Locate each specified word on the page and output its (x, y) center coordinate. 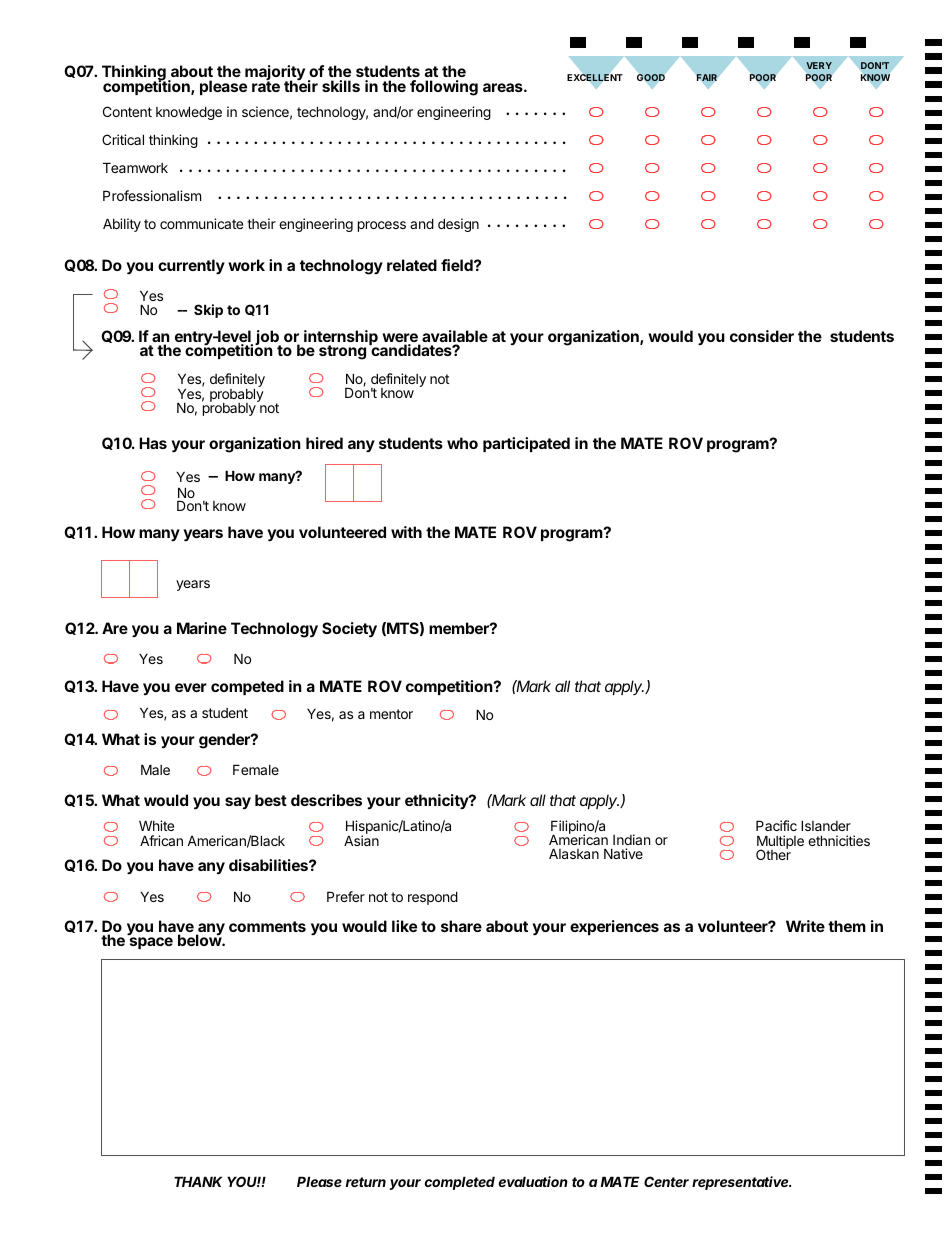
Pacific (776, 825)
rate (266, 85)
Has (153, 443)
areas (504, 87)
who (462, 443)
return (366, 1182)
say (238, 803)
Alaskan (574, 853)
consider (762, 336)
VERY (819, 65)
